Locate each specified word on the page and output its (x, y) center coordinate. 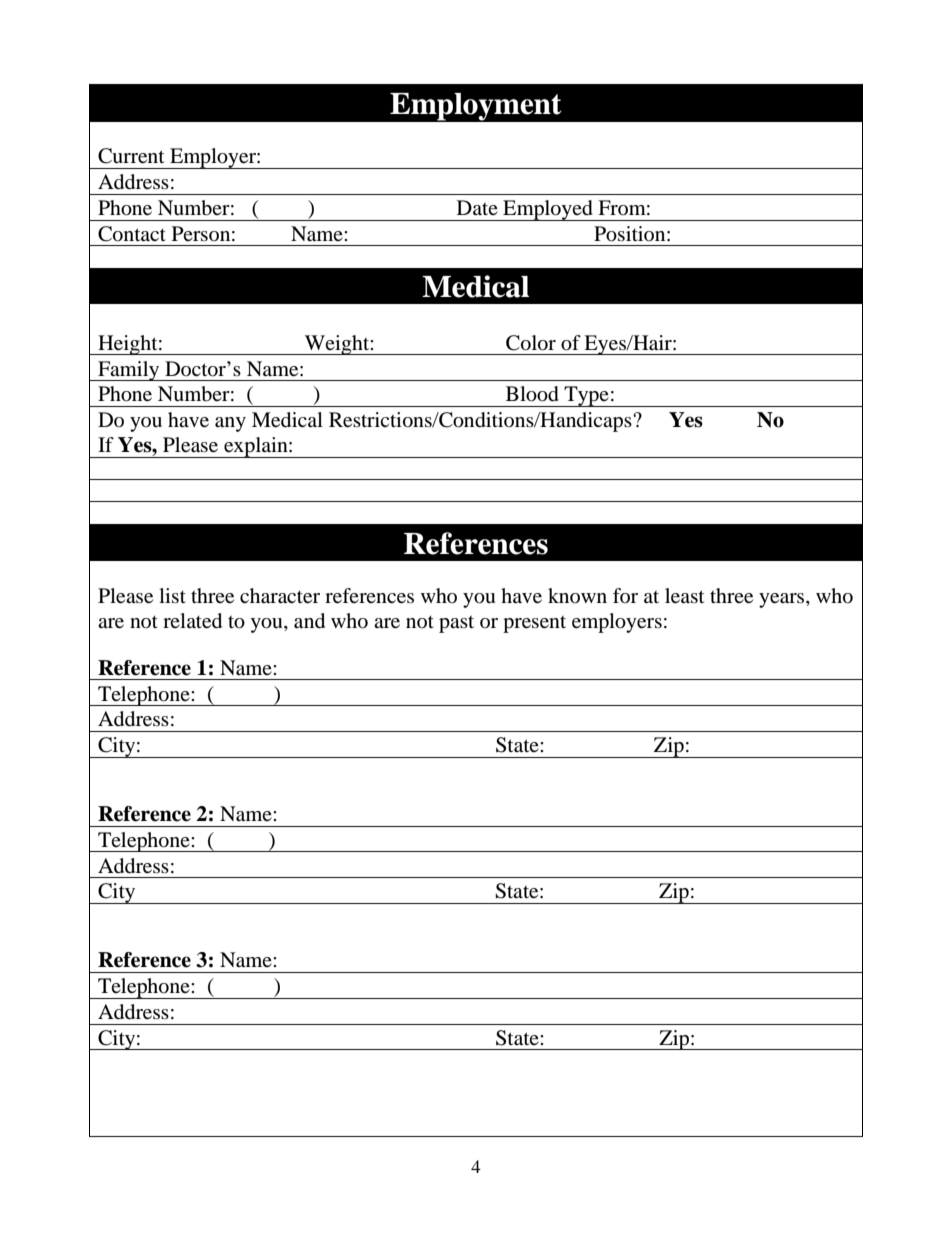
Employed (548, 210)
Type (586, 396)
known (577, 595)
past (456, 624)
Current (131, 156)
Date (477, 207)
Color (531, 343)
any (230, 424)
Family (129, 371)
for (625, 595)
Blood (532, 394)
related (192, 621)
